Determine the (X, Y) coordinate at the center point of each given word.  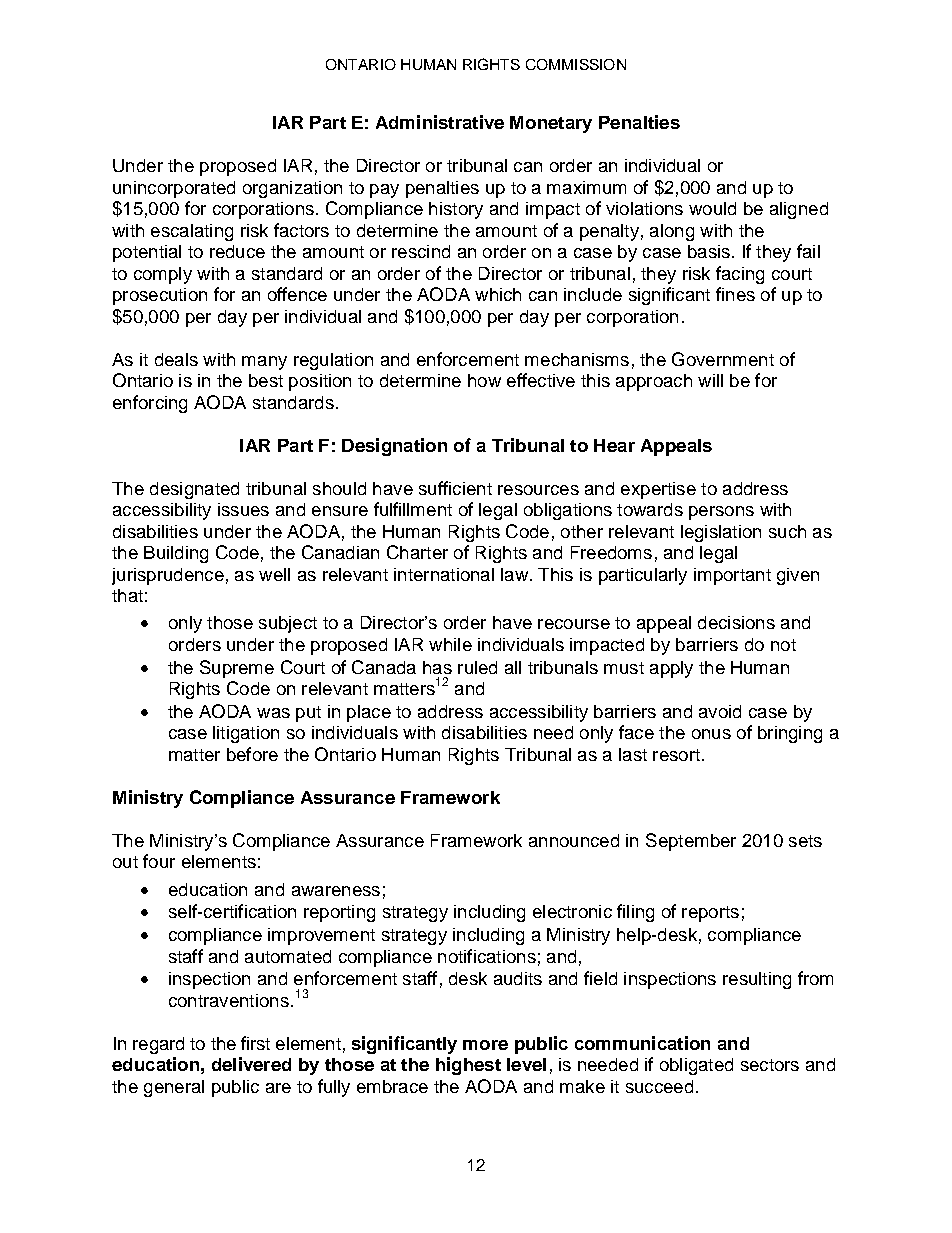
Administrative (440, 122)
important (732, 576)
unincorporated (174, 189)
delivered (251, 1064)
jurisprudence (168, 576)
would (712, 208)
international (444, 574)
